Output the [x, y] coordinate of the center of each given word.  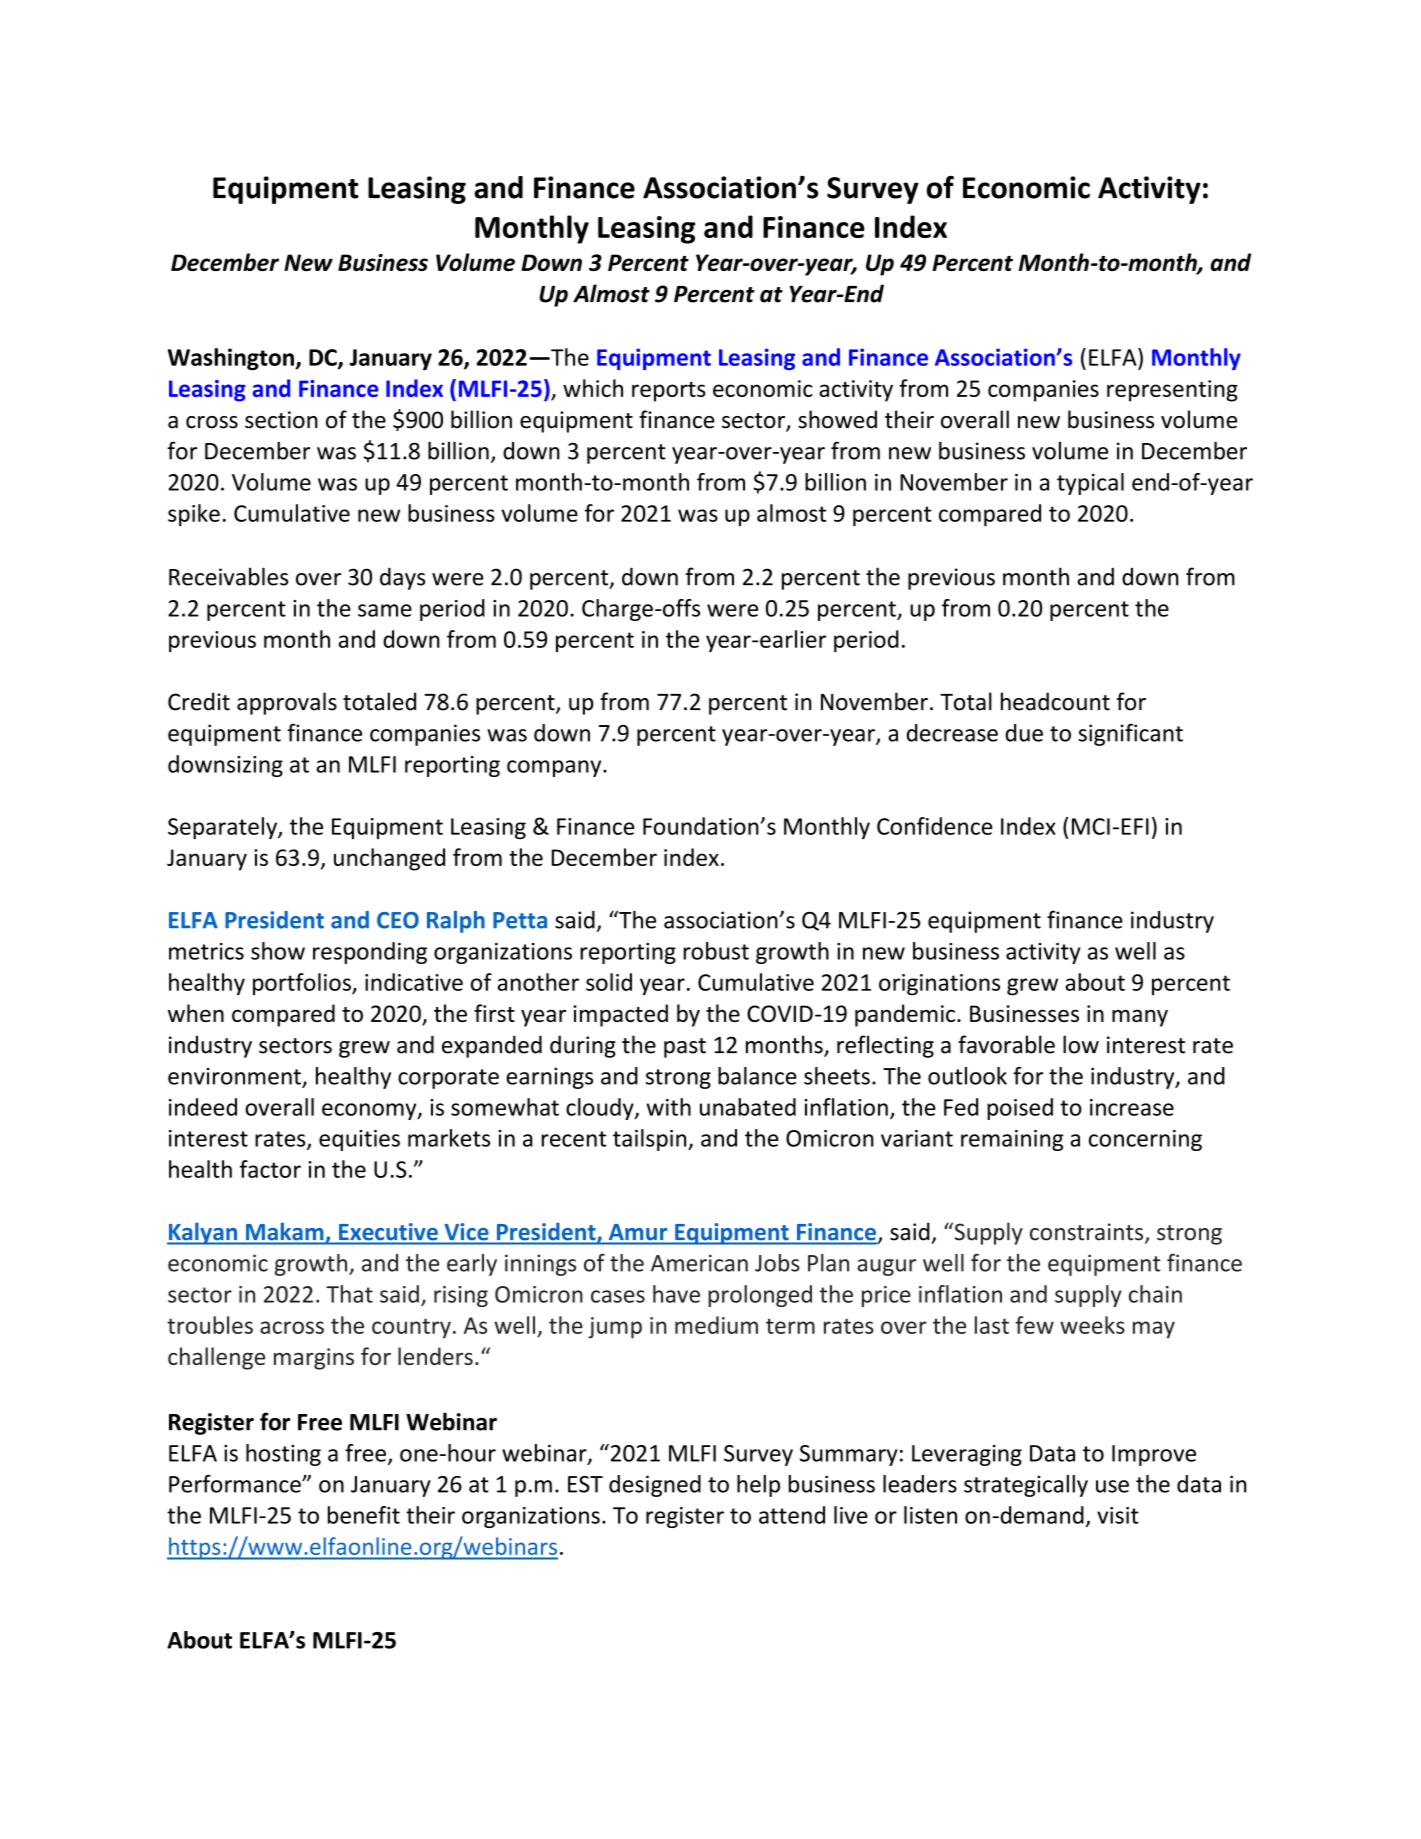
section [281, 420]
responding [370, 953]
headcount [1055, 701]
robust [716, 951]
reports [669, 392]
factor [270, 1169]
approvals [287, 703]
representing [1172, 391]
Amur [638, 1232]
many [1140, 1018]
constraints [1088, 1233]
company [555, 768]
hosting [283, 1455]
